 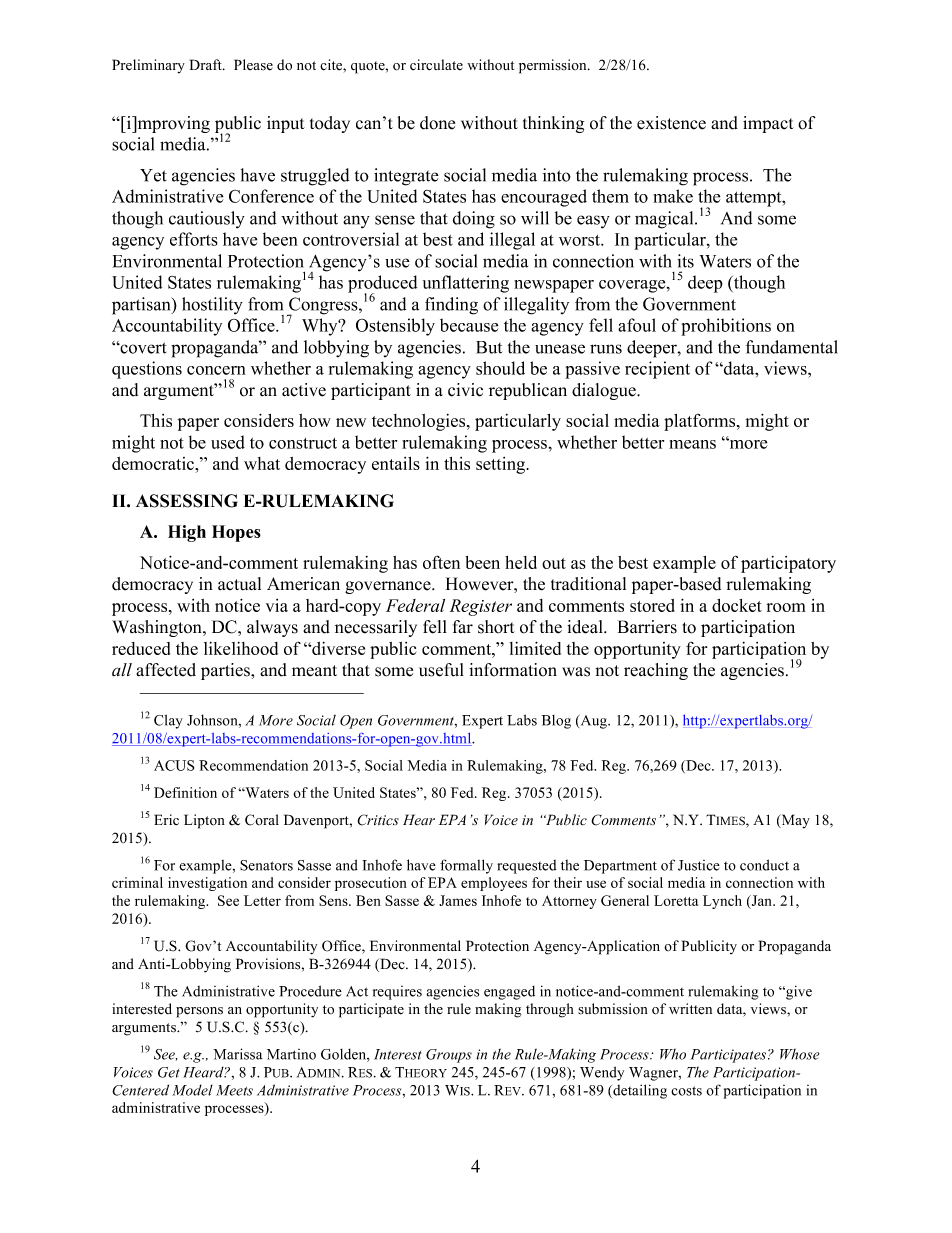 What do you see at coordinates (238, 1054) in the screenshot?
I see `Marissa` at bounding box center [238, 1054].
